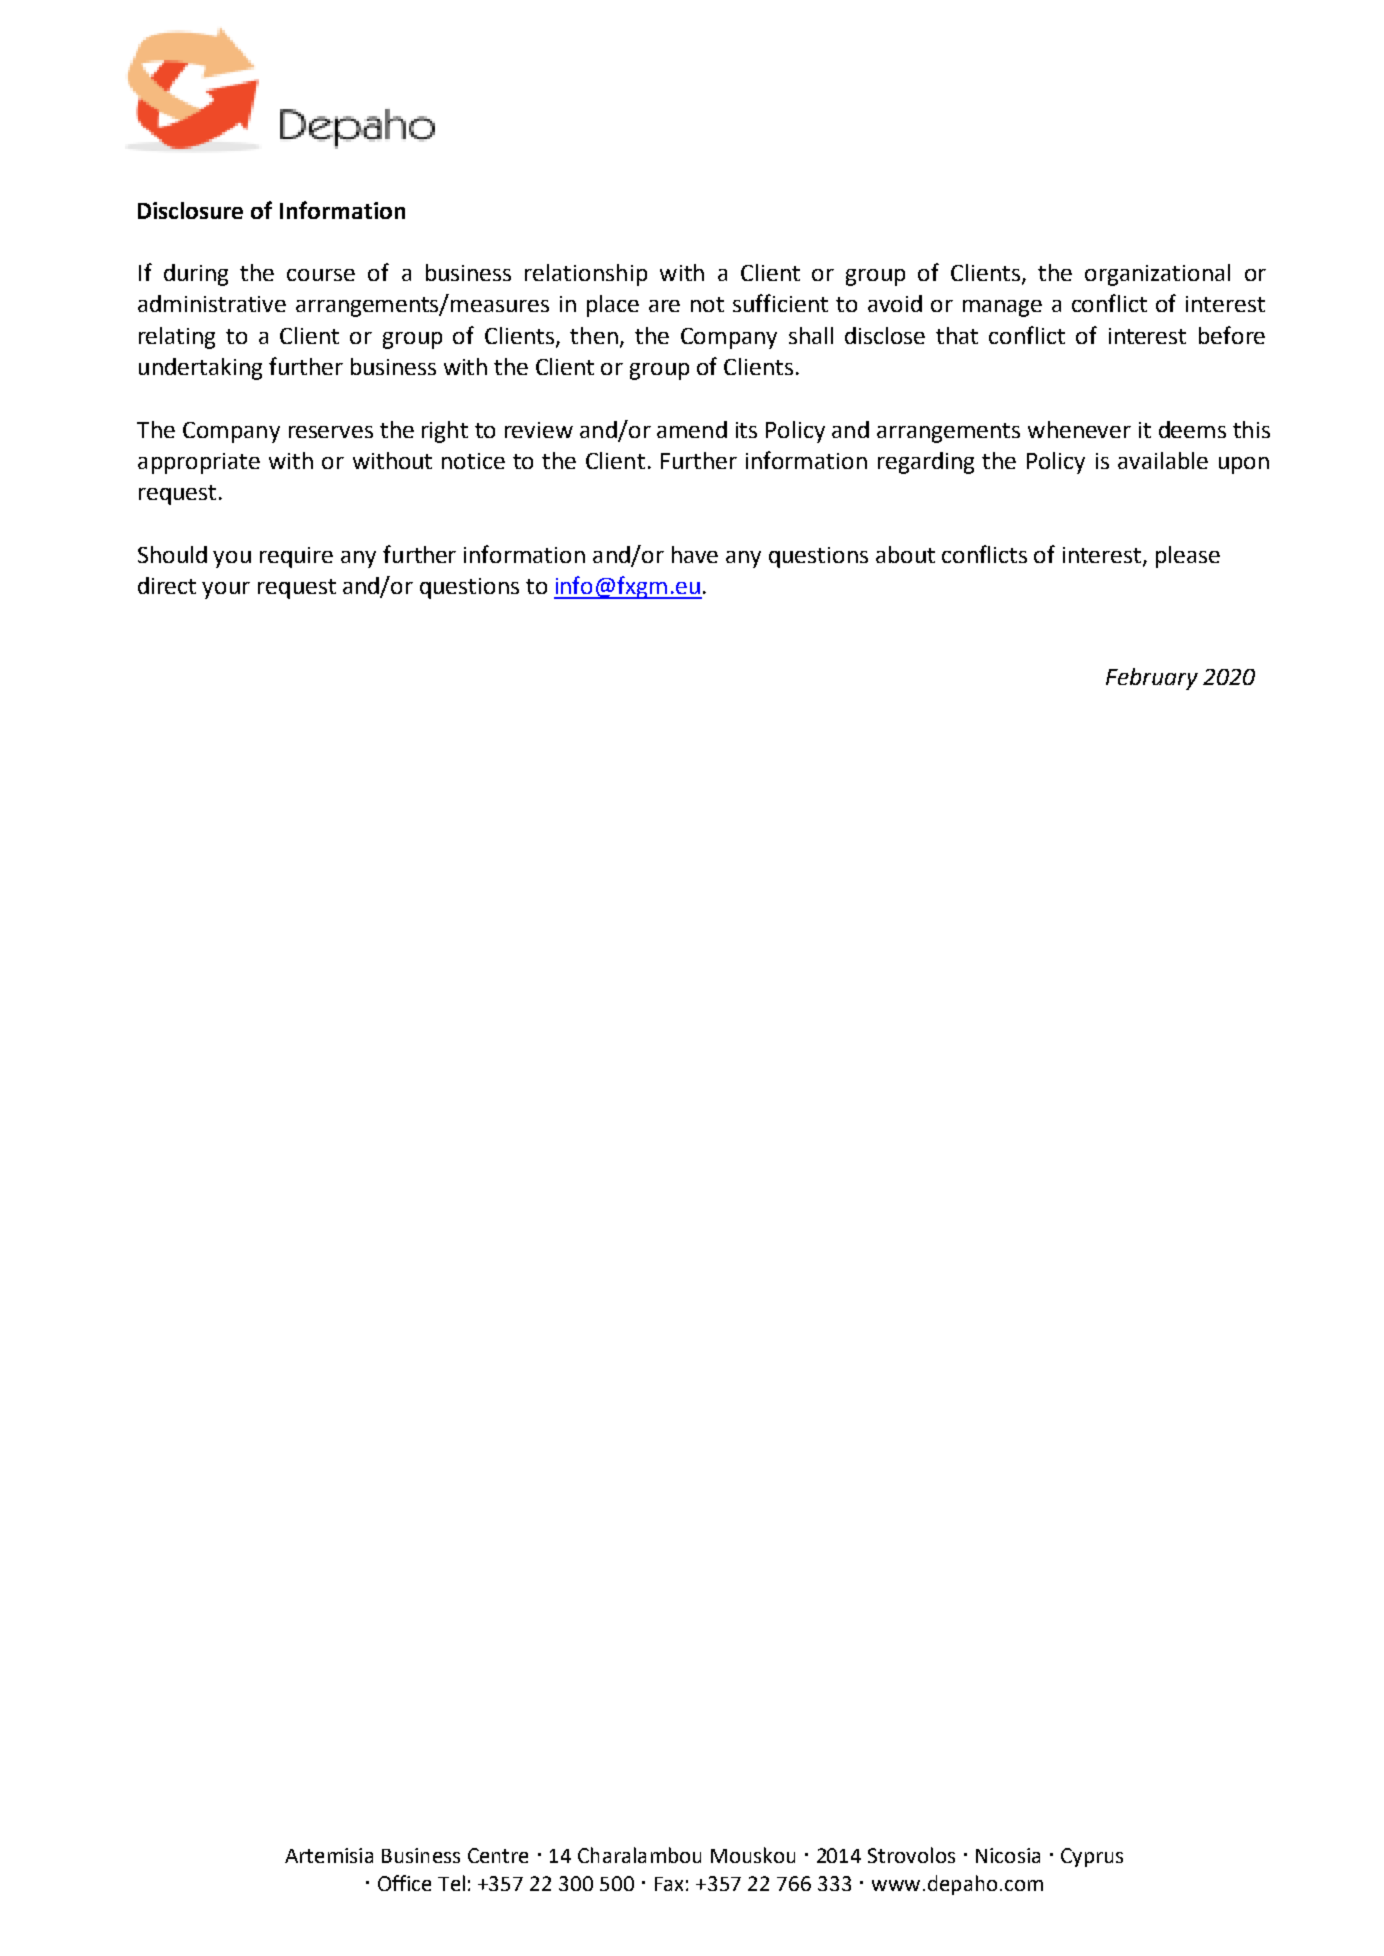 The image size is (1384, 1956). Describe the element at coordinates (404, 1883) in the screenshot. I see `Office` at that location.
